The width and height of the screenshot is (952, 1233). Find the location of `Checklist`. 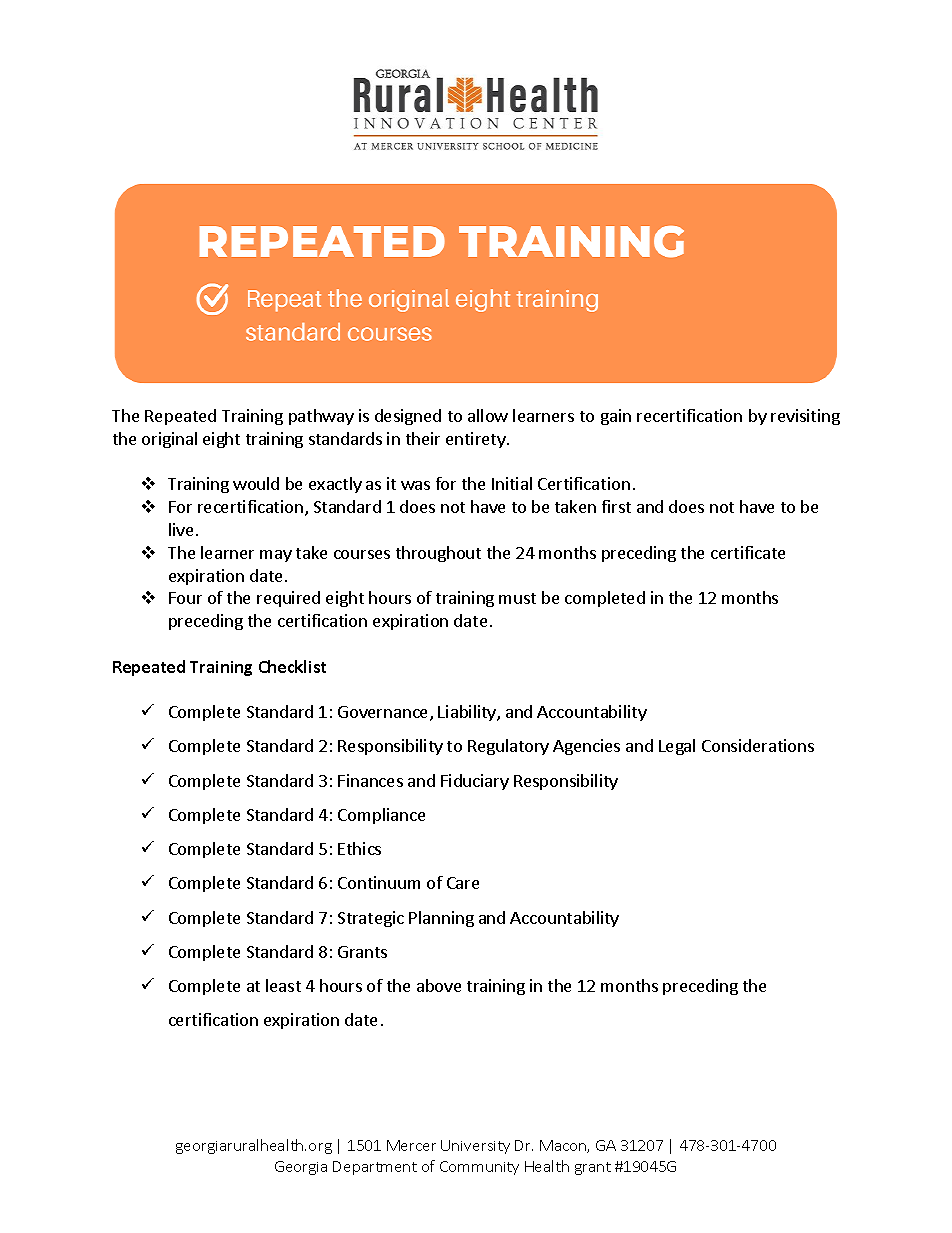

Checklist is located at coordinates (292, 666).
